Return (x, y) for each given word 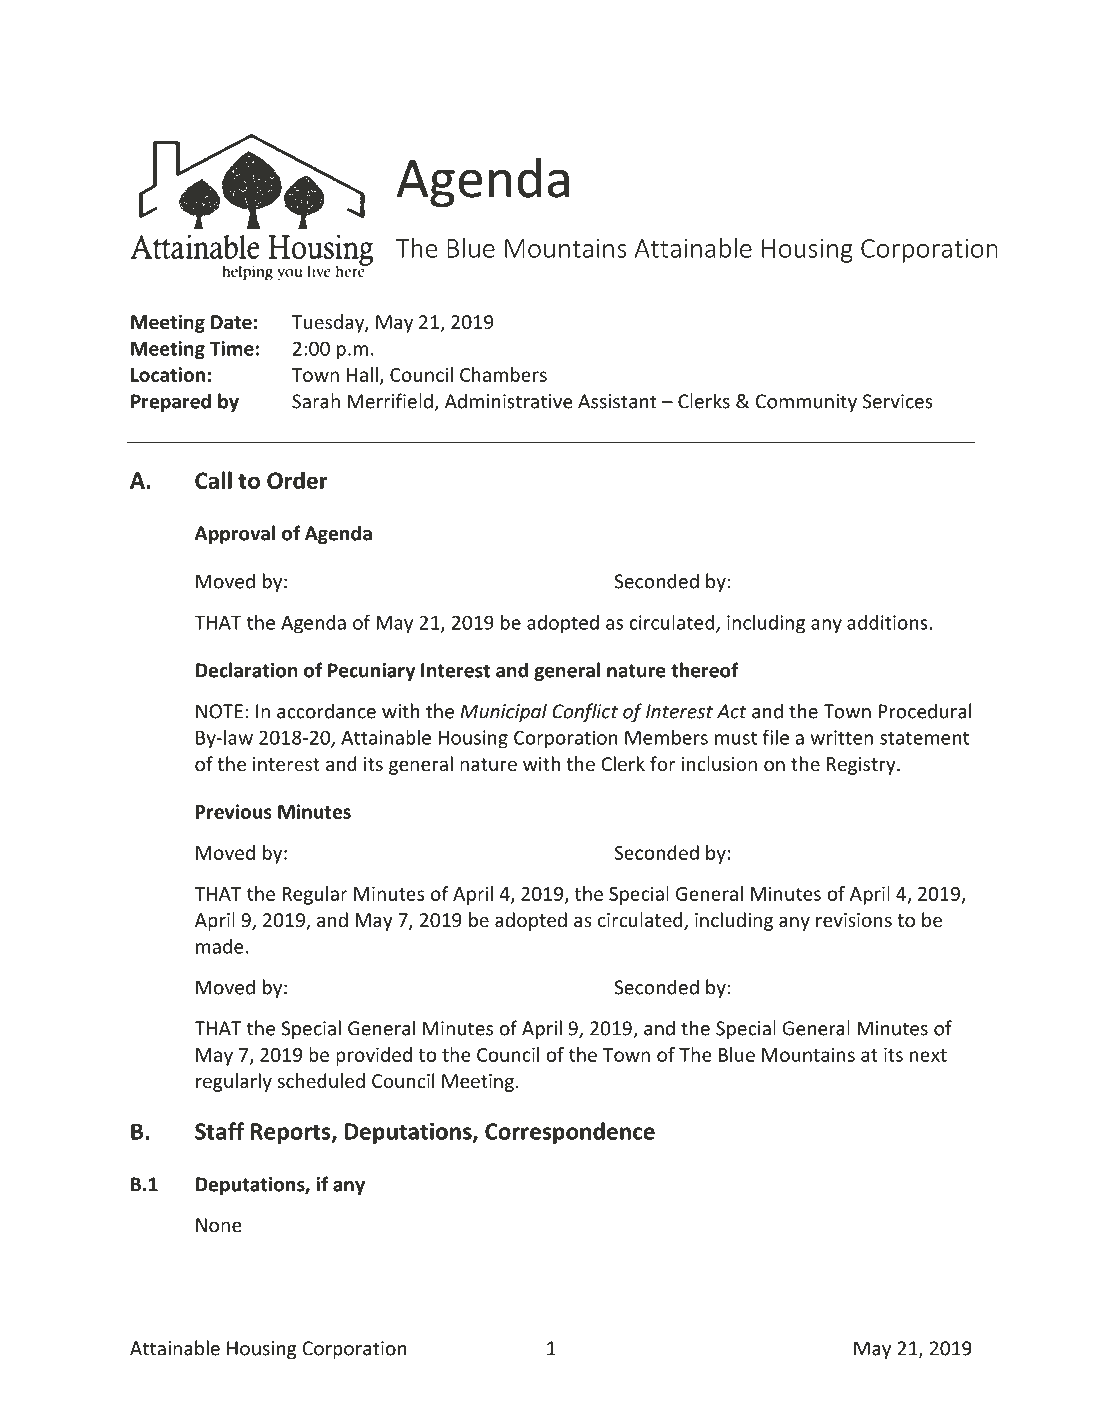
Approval (235, 534)
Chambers (503, 374)
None (218, 1225)
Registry (862, 766)
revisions (854, 920)
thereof (705, 670)
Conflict (585, 712)
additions (887, 622)
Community (806, 403)
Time (232, 348)
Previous (234, 811)
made (219, 946)
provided (374, 1056)
